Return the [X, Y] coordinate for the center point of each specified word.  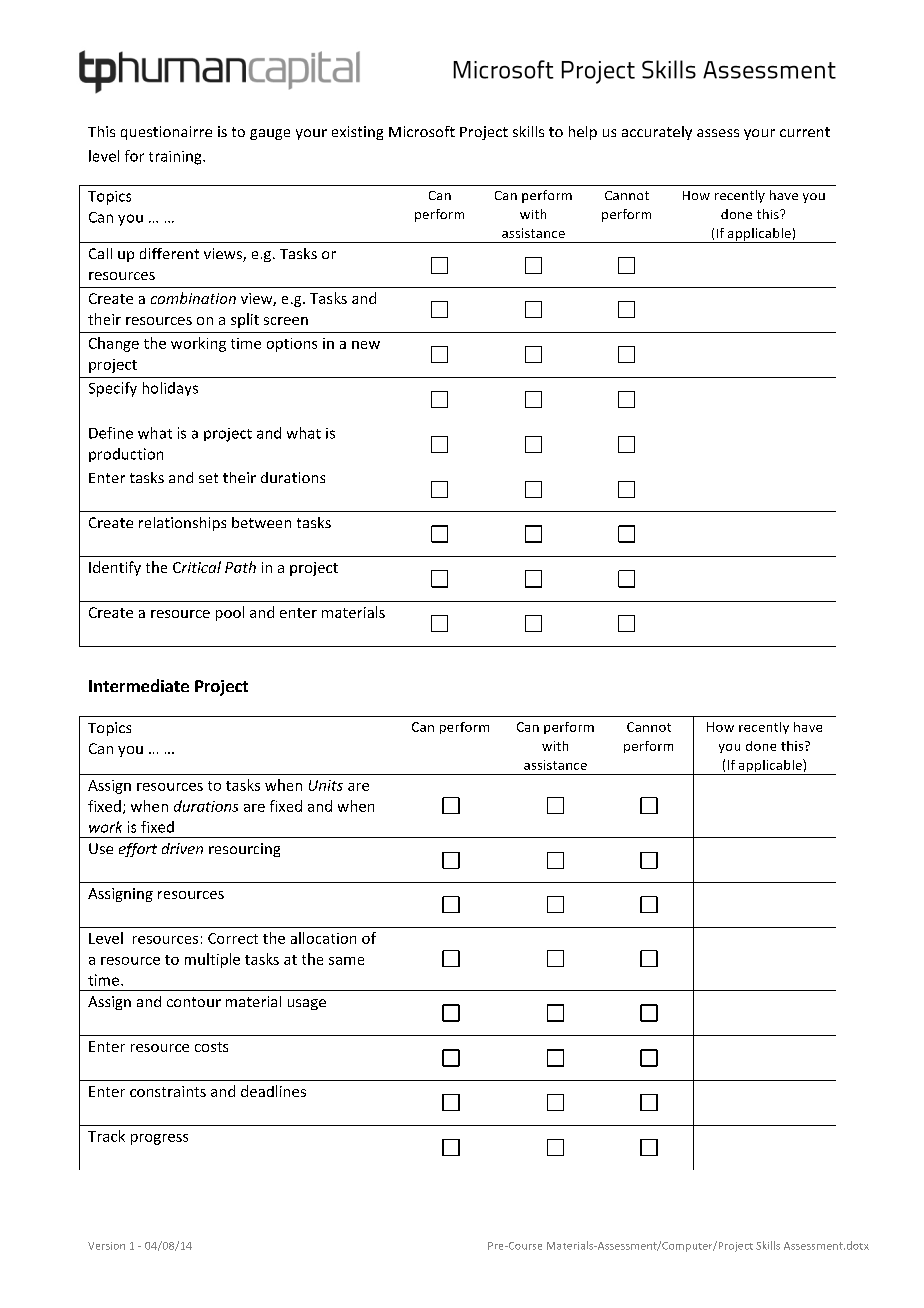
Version [106, 1246]
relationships [182, 524]
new [366, 345]
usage [307, 1004]
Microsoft [422, 131]
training [176, 158]
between [261, 522]
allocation [323, 938]
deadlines [273, 1091]
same [346, 961]
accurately [657, 133]
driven [182, 848]
